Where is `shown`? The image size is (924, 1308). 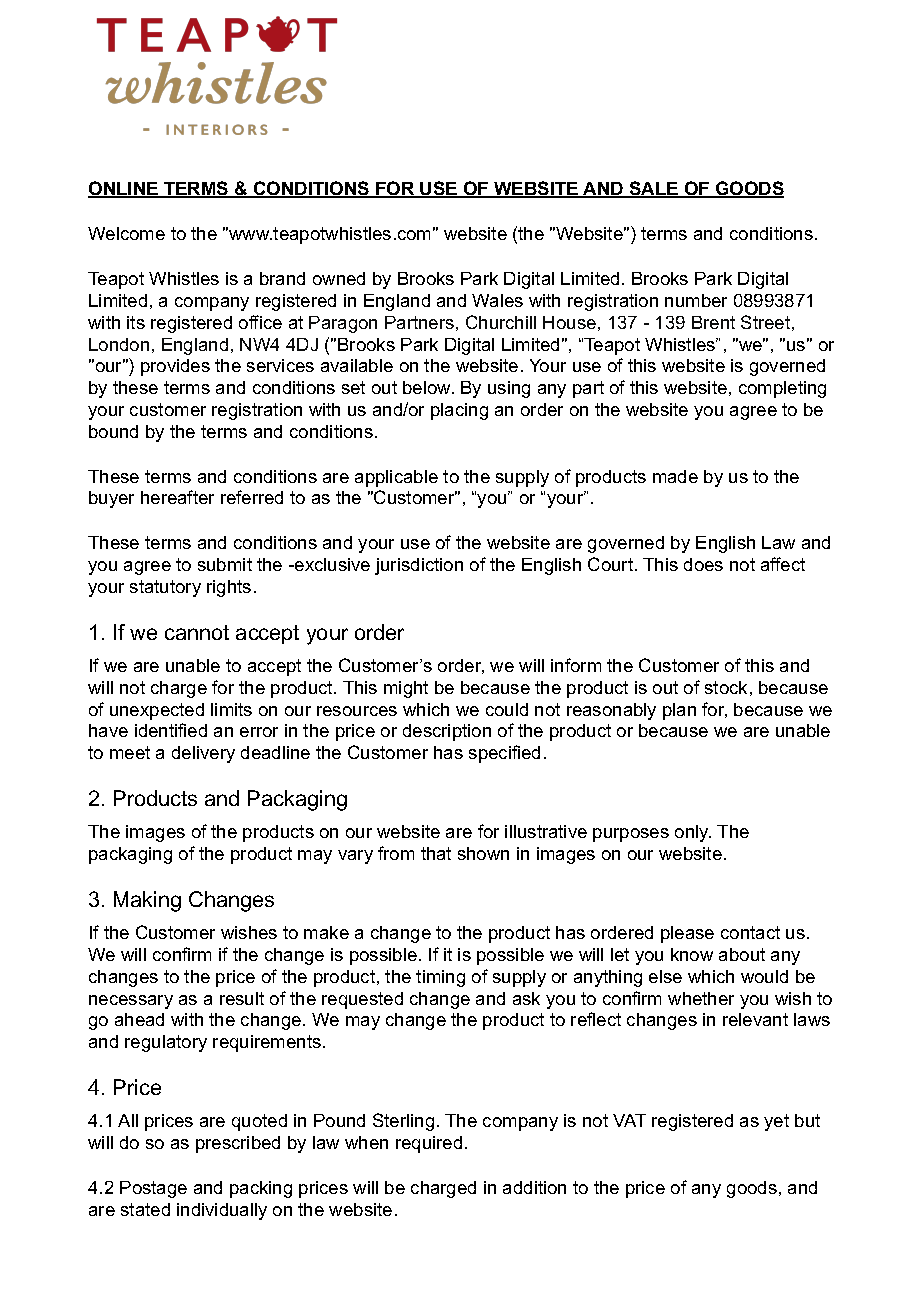 shown is located at coordinates (483, 853).
